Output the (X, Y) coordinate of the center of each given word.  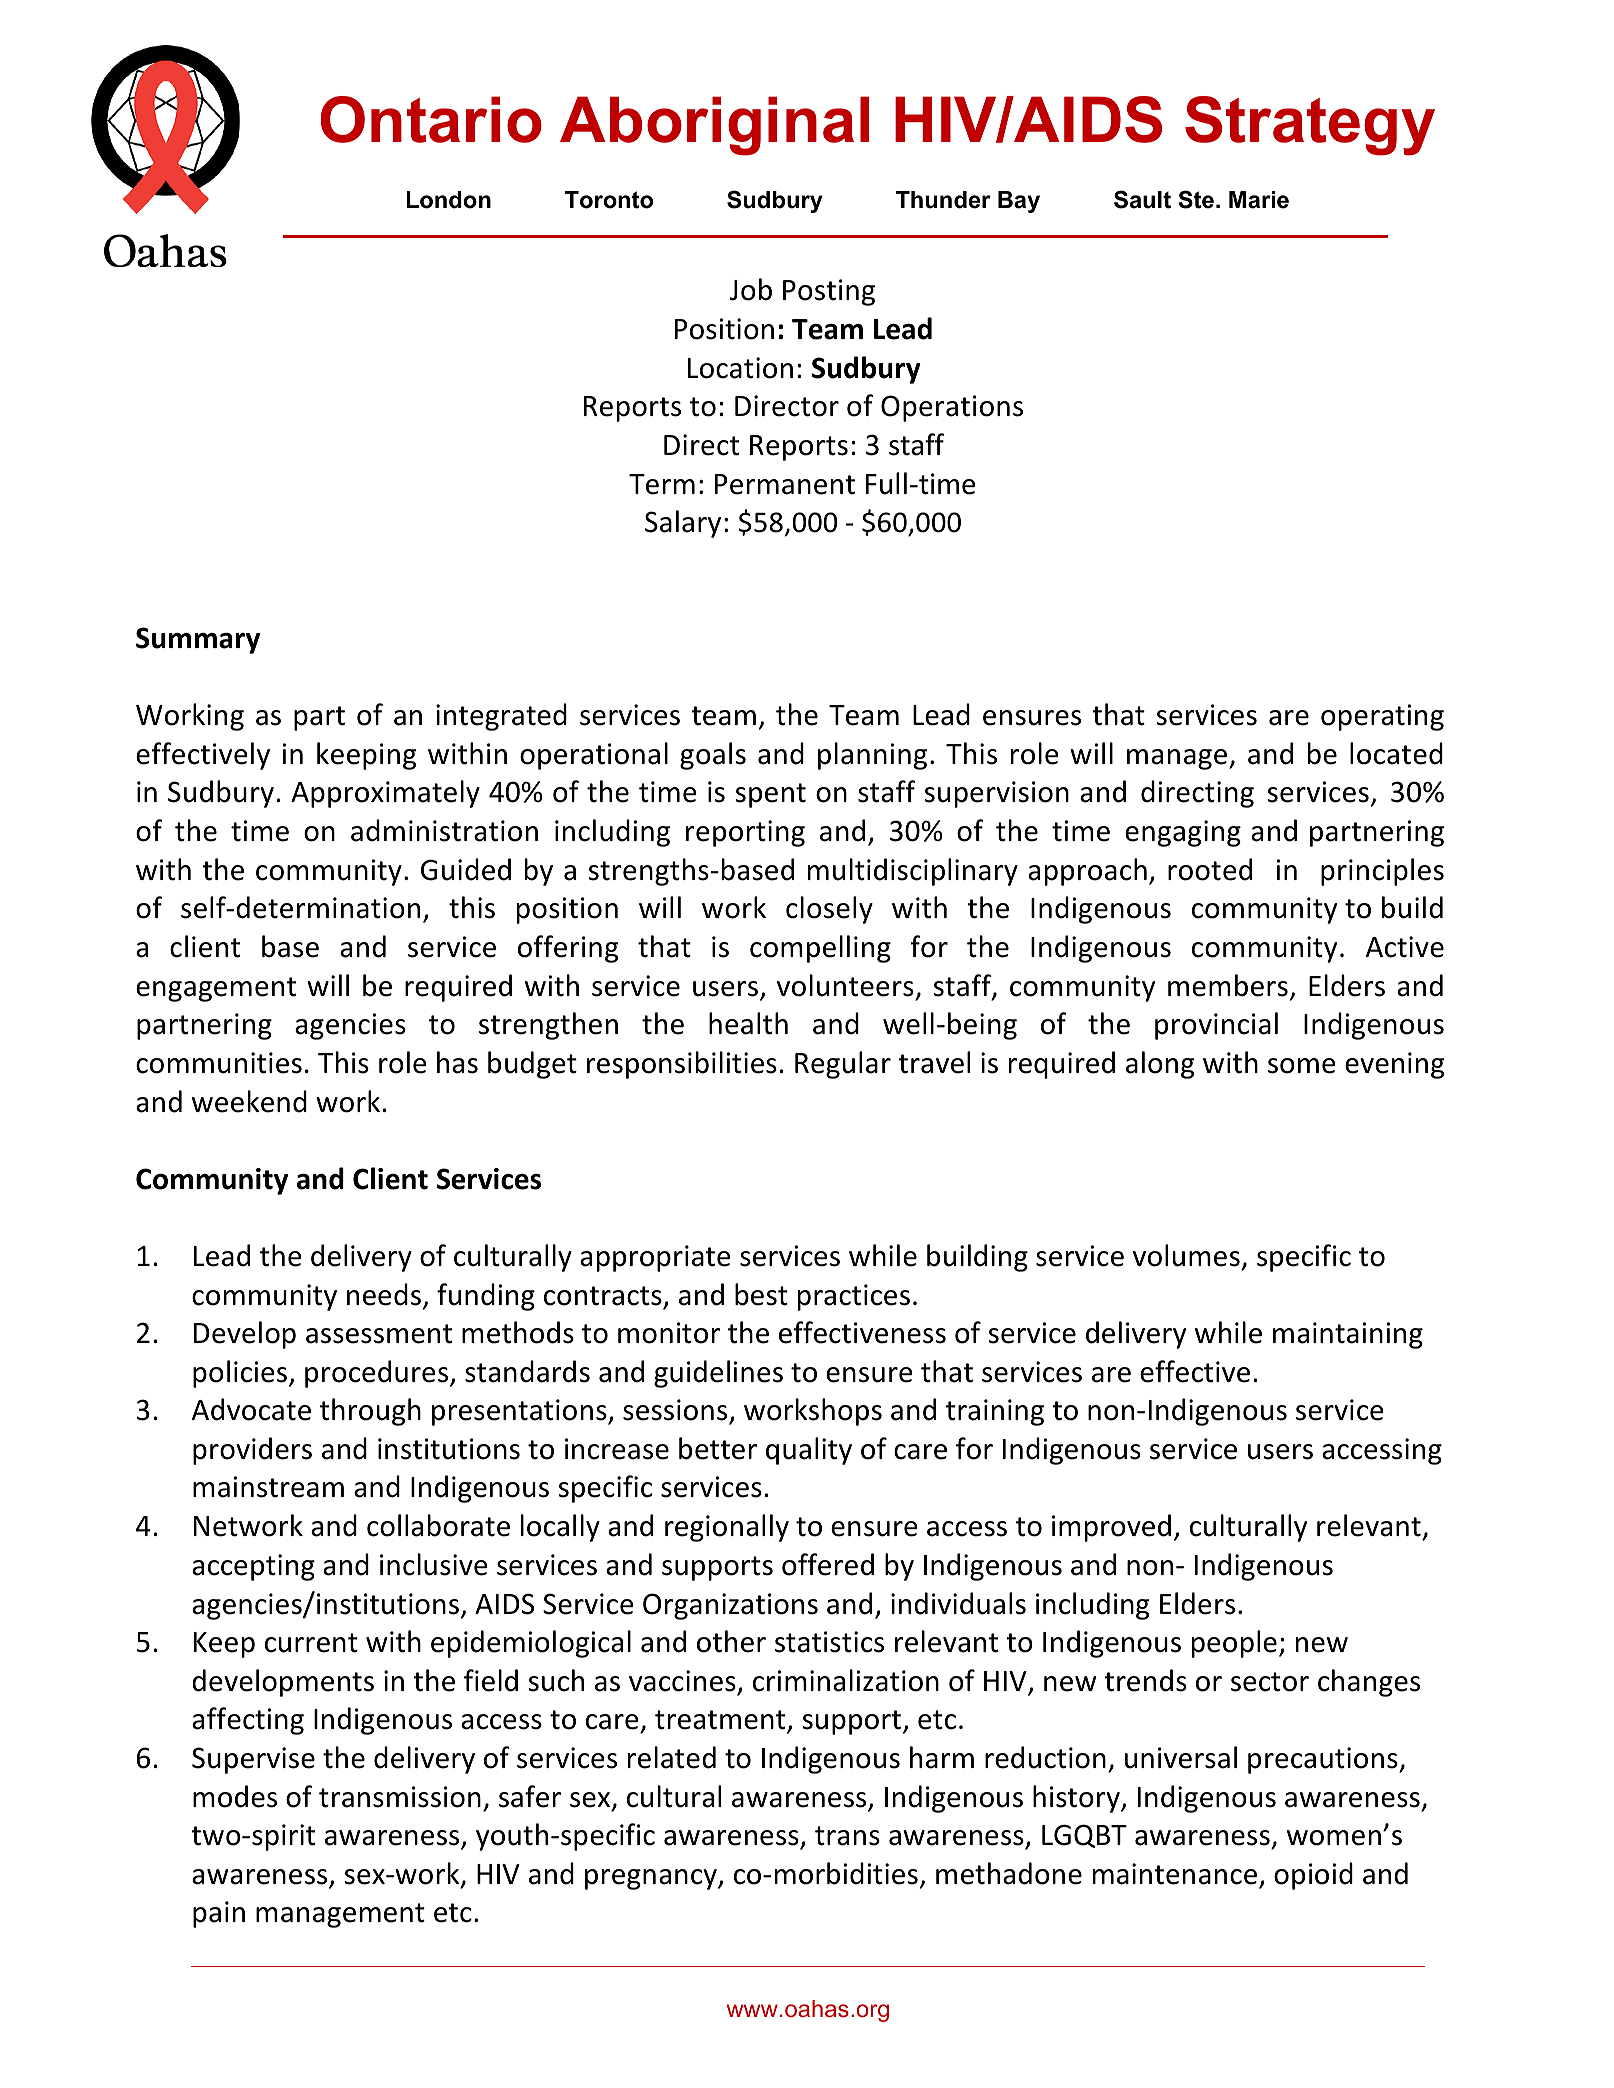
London (449, 200)
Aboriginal (714, 126)
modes (235, 1796)
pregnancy (652, 1879)
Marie (1259, 200)
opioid (1313, 1876)
